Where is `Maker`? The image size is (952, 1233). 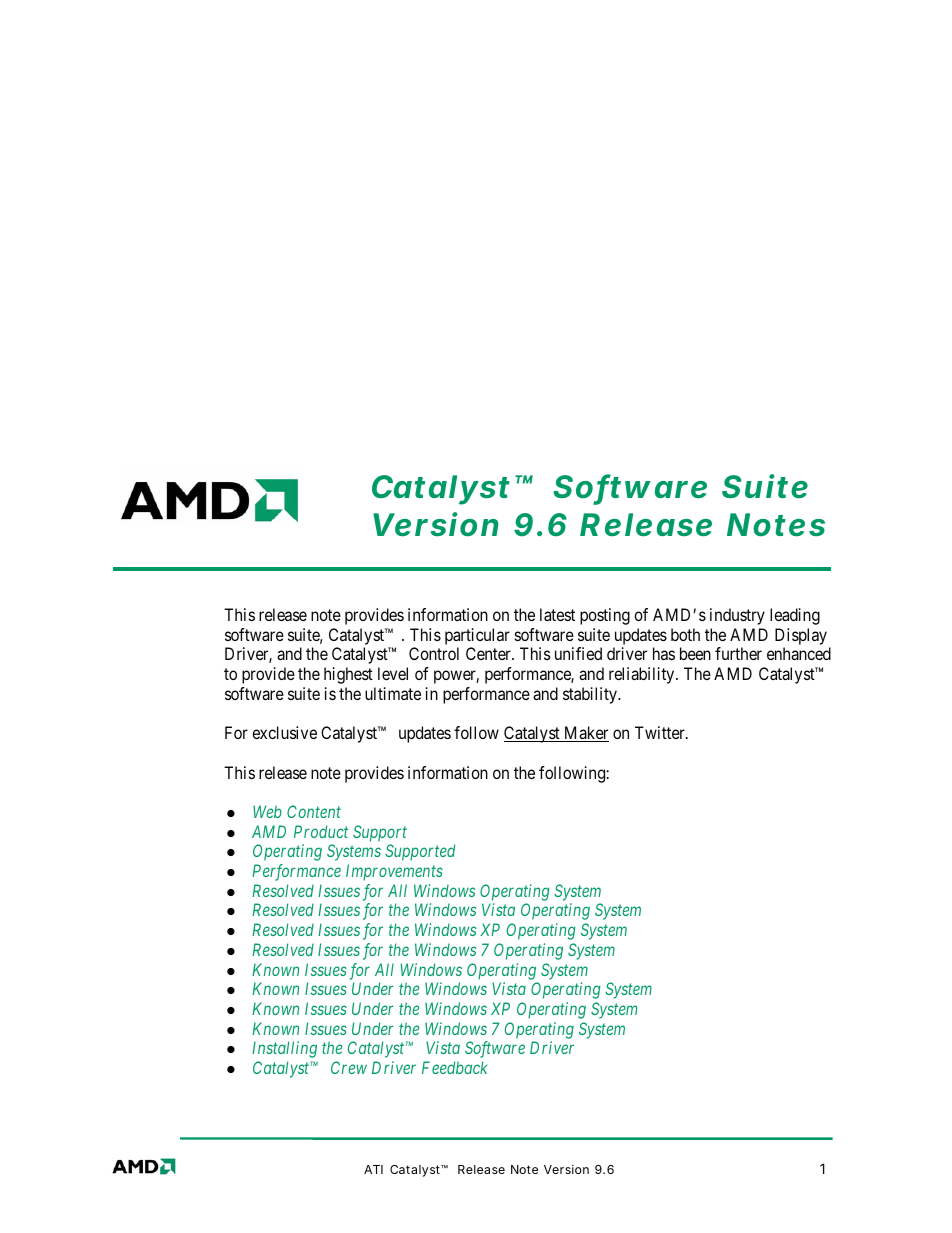 Maker is located at coordinates (585, 734).
